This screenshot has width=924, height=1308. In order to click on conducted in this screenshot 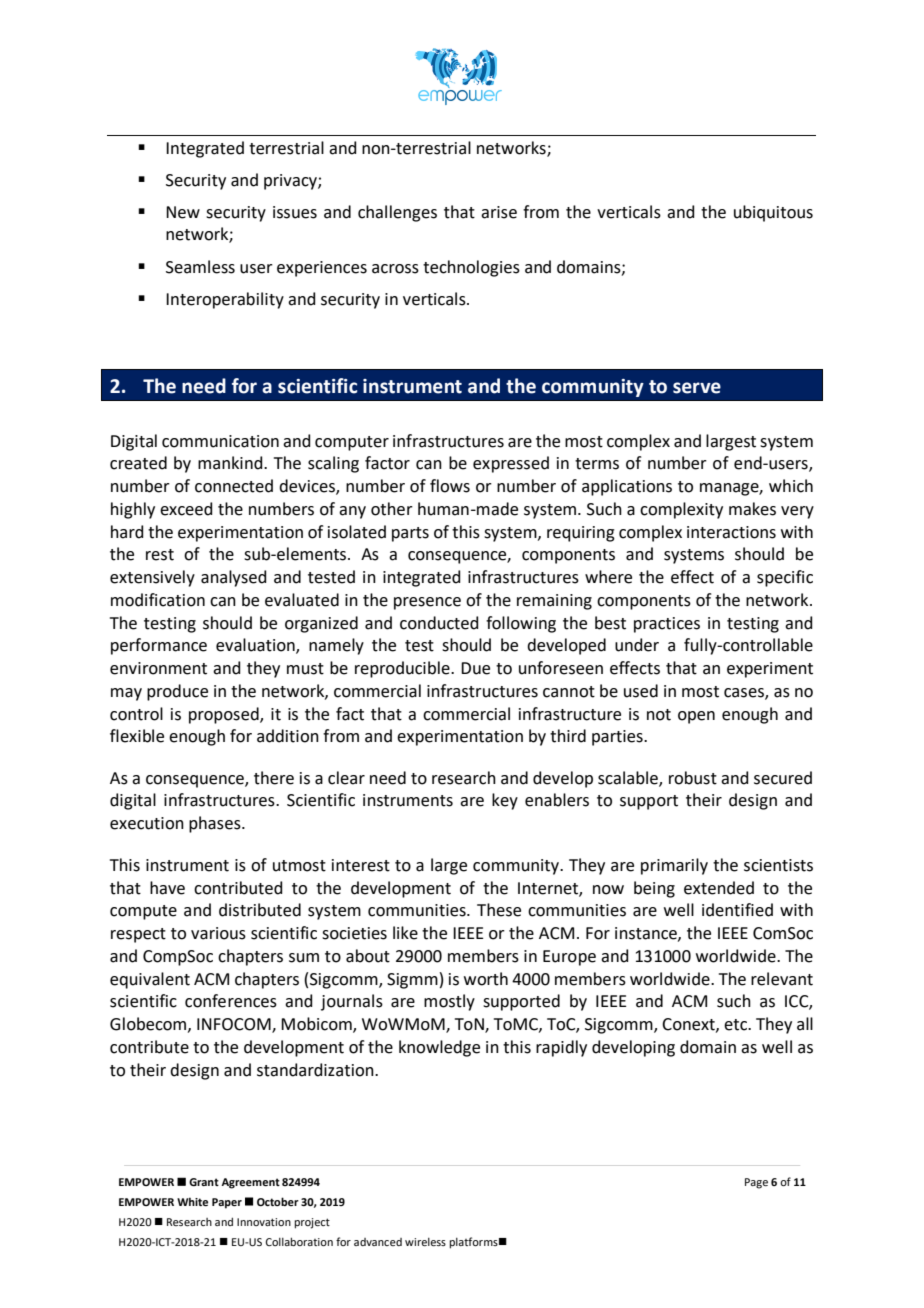, I will do `click(439, 623)`.
